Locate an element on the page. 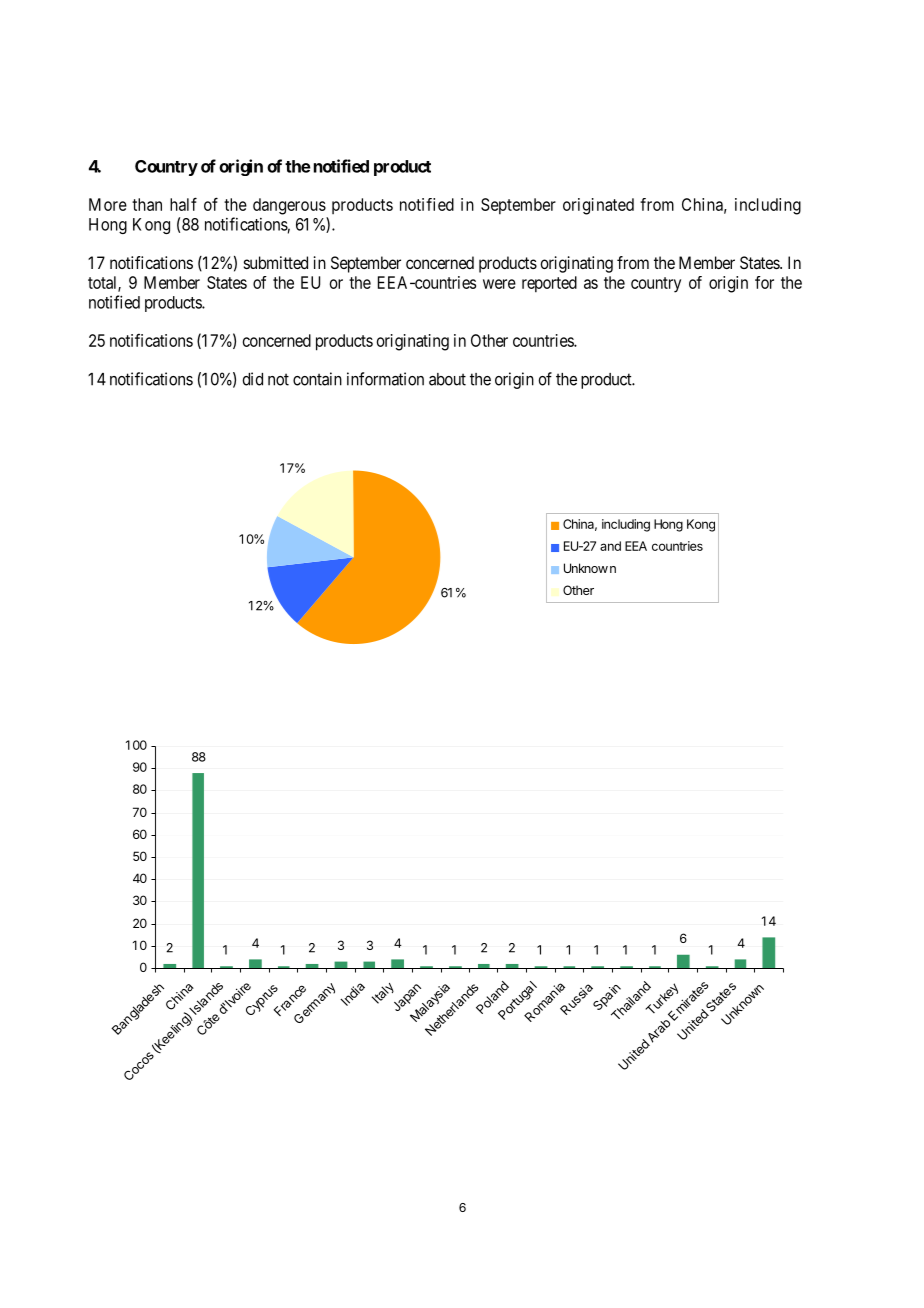 The image size is (924, 1308). about is located at coordinates (447, 379).
